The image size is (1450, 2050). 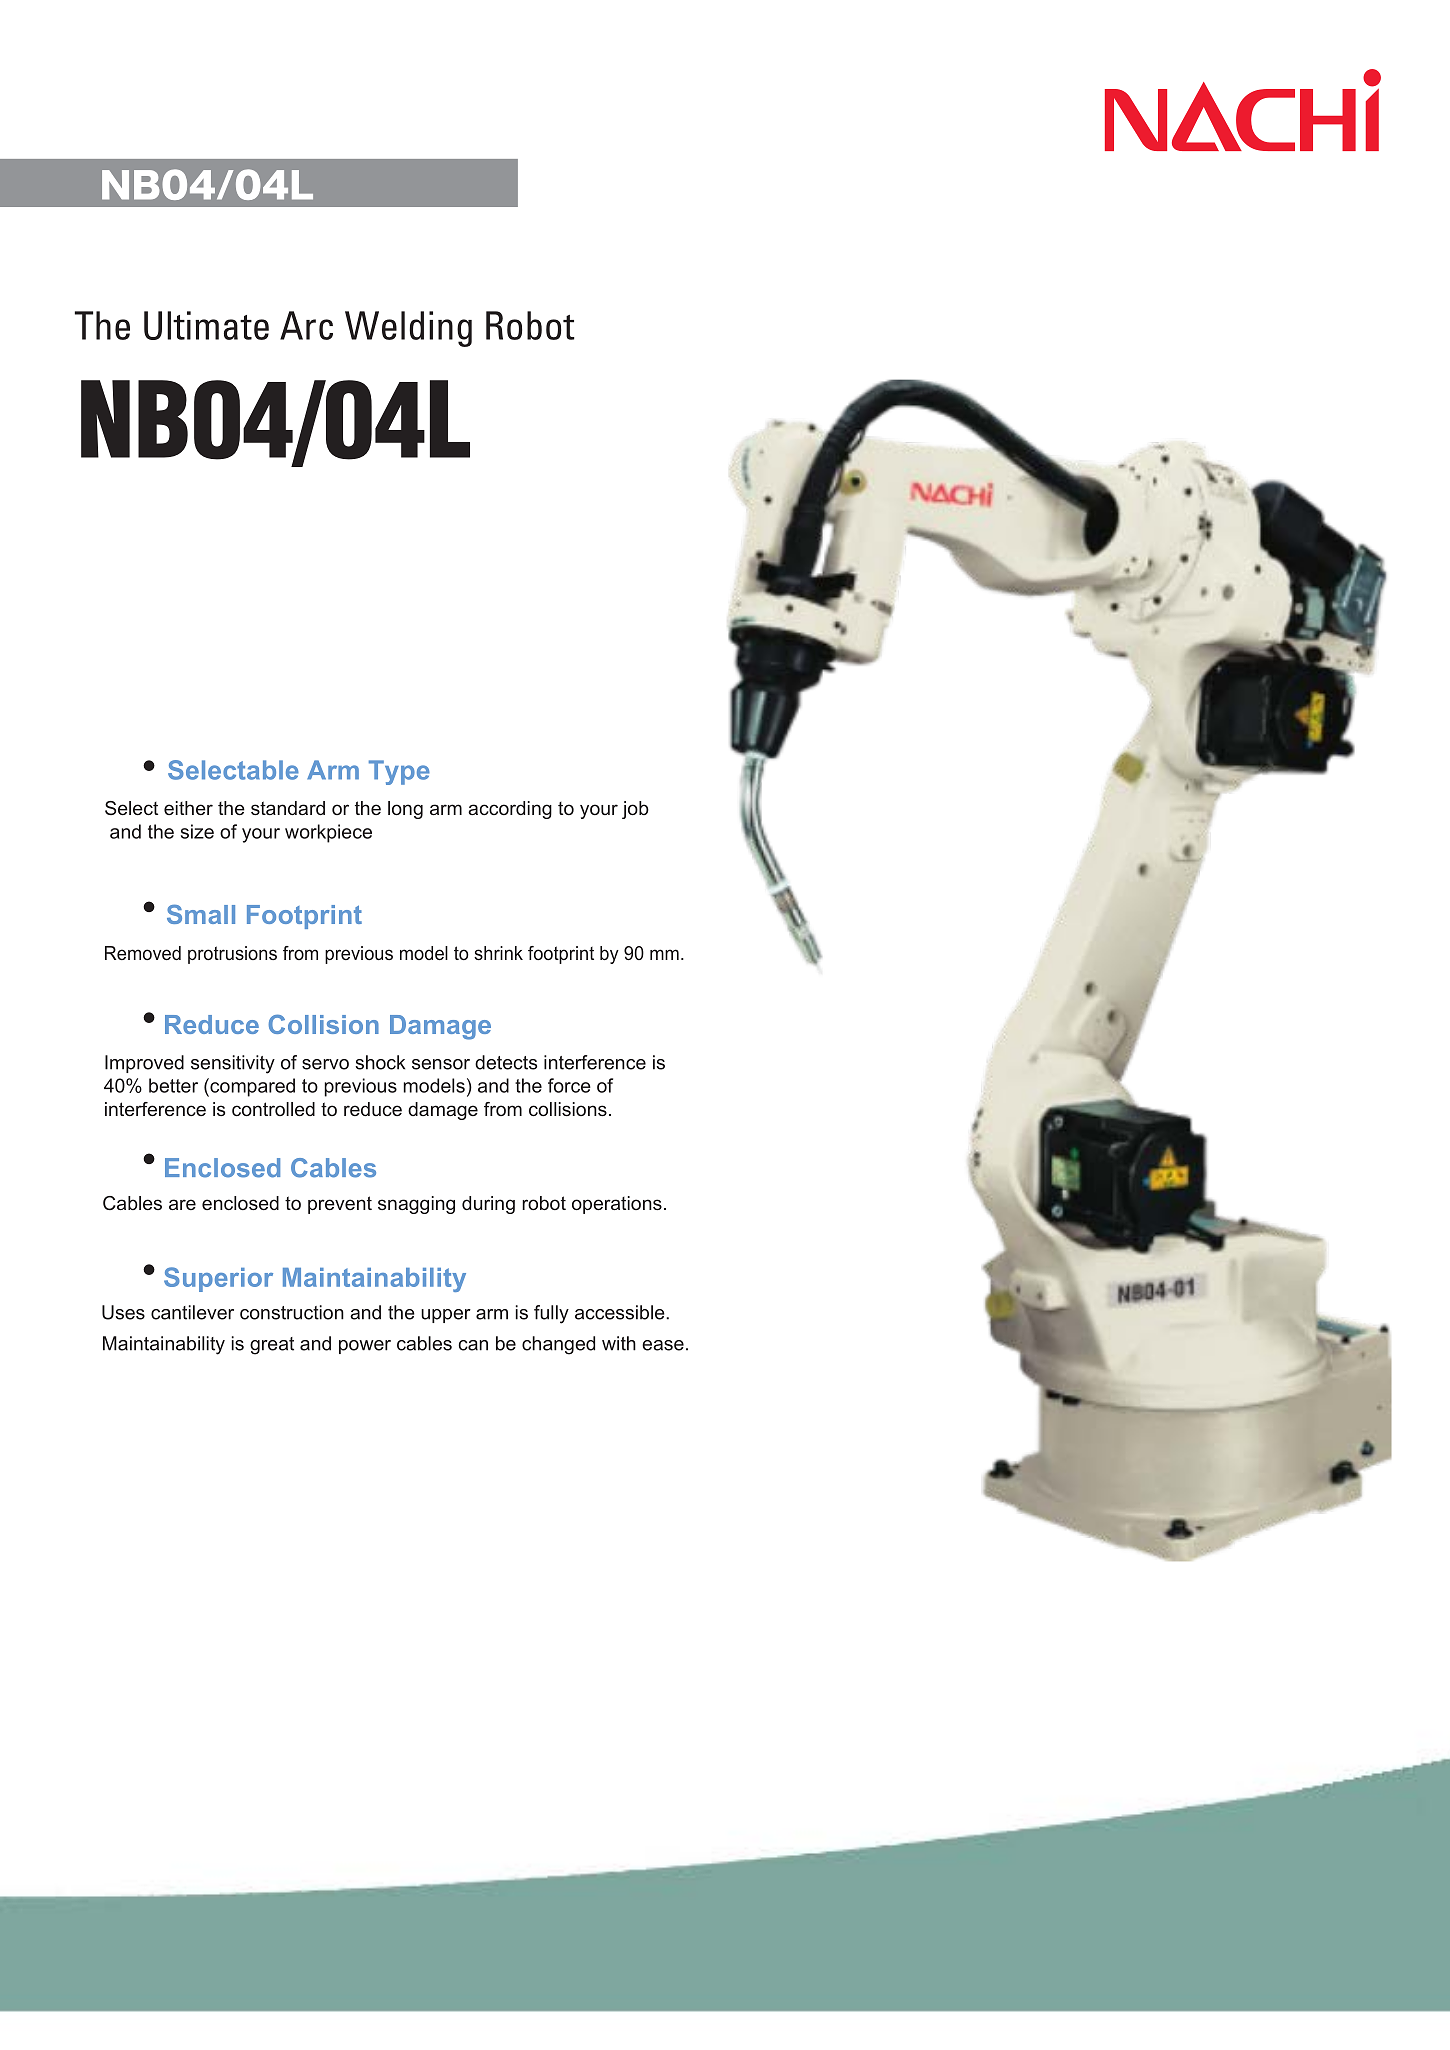 I want to click on Welding, so click(x=408, y=329).
